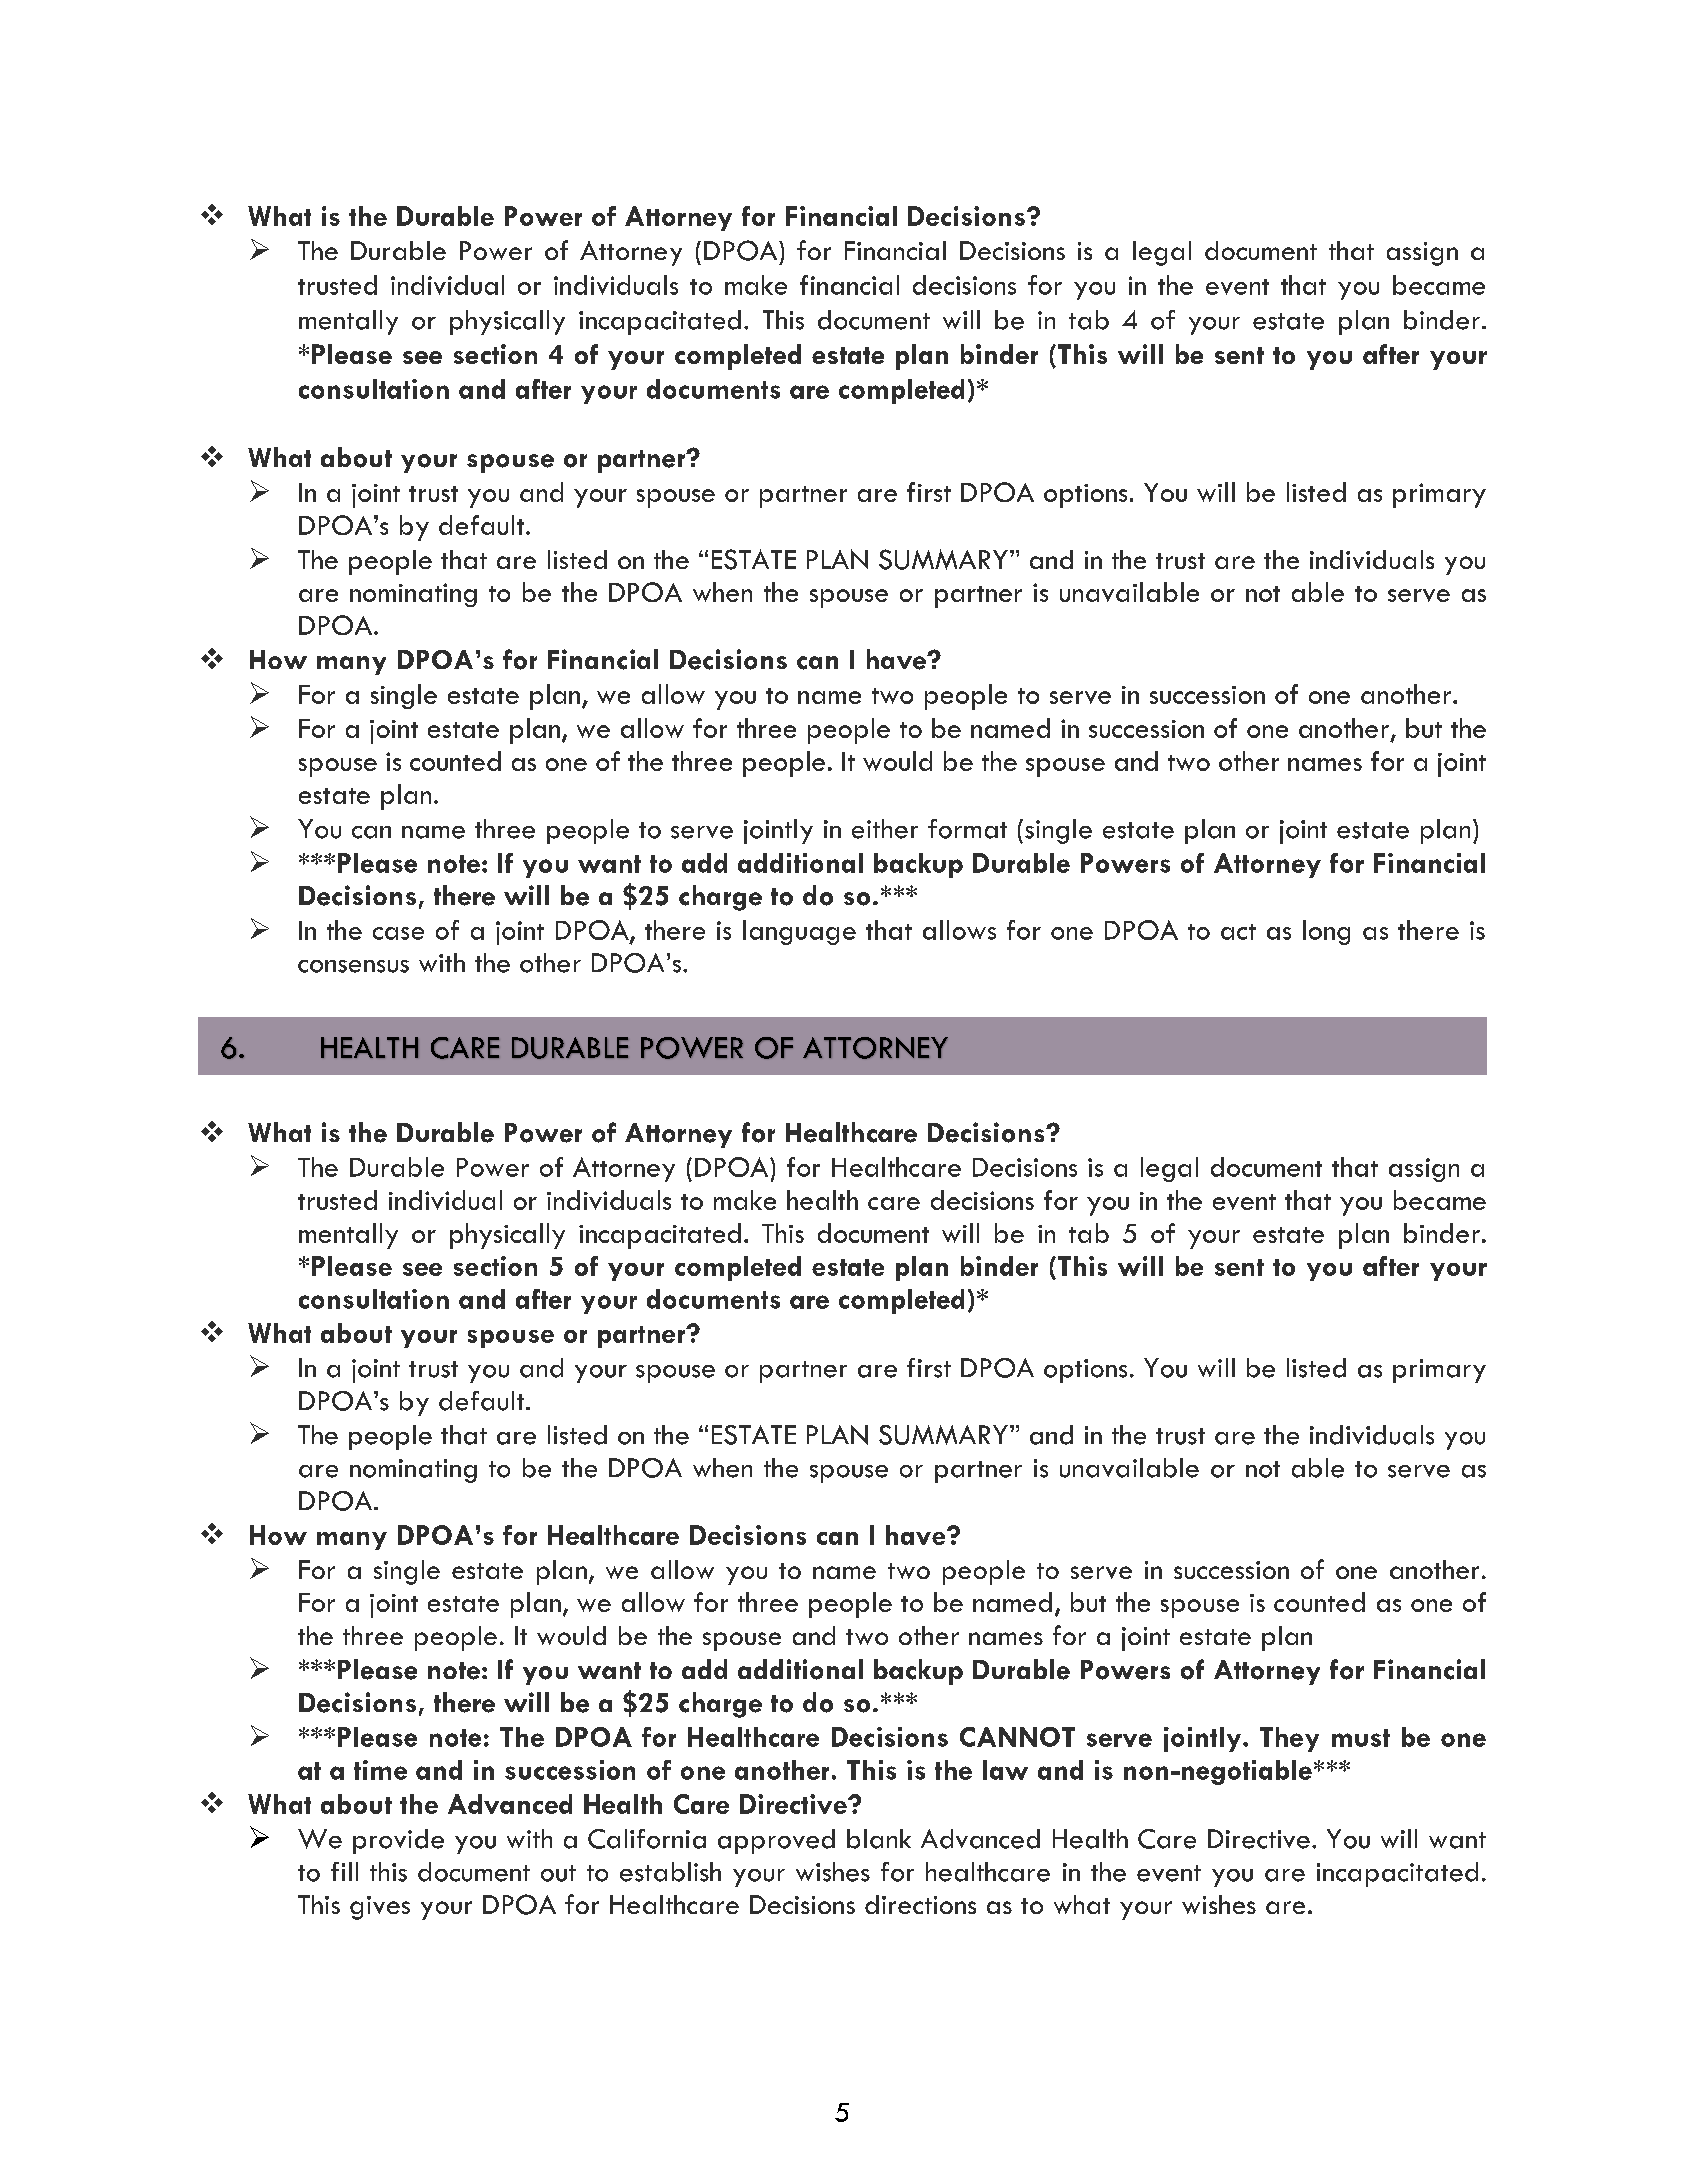 This screenshot has height=2181, width=1685. Describe the element at coordinates (380, 1770) in the screenshot. I see `time` at that location.
